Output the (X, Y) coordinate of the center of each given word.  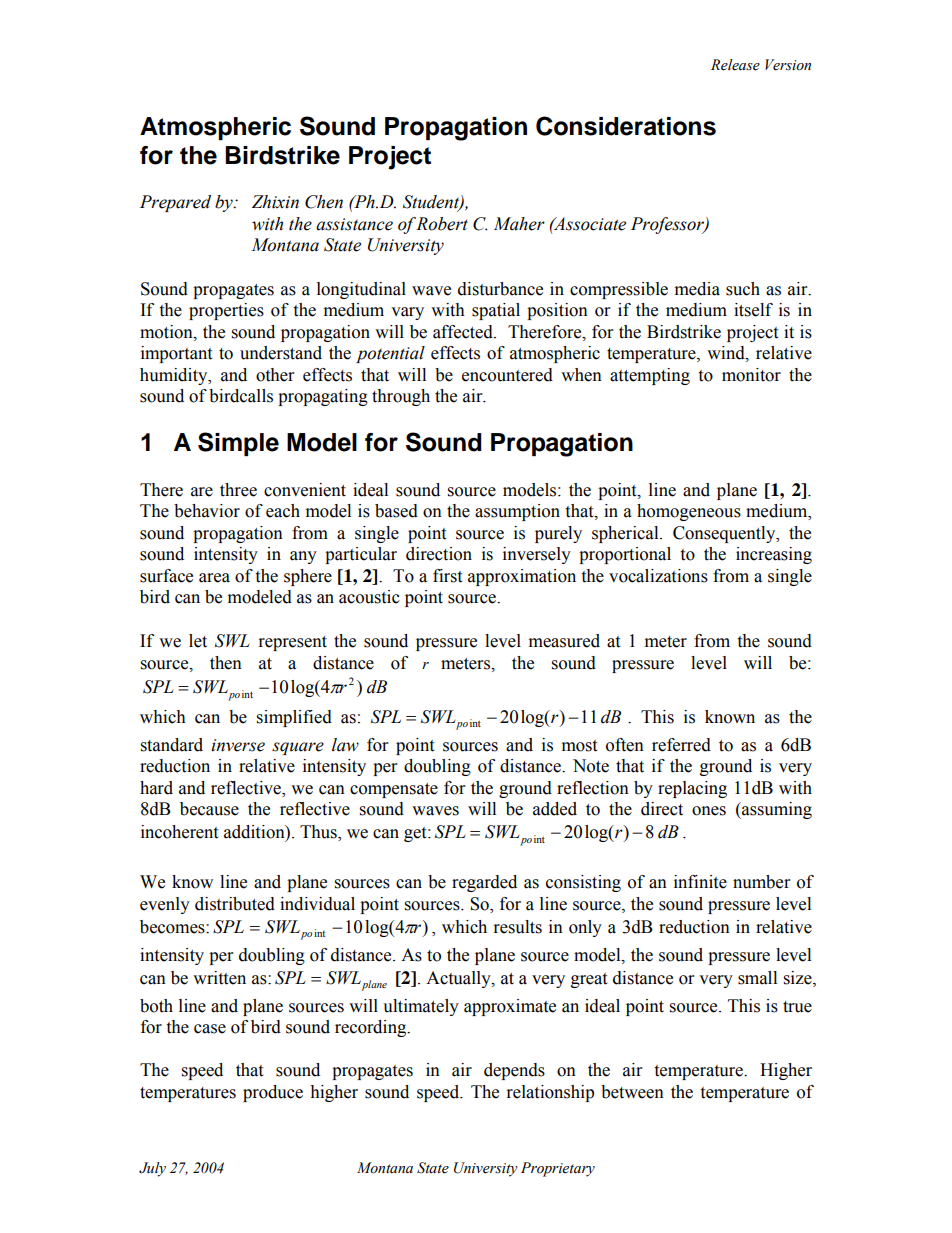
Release (735, 65)
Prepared (175, 203)
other (275, 375)
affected (464, 332)
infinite (700, 882)
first (447, 576)
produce (273, 1093)
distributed (235, 904)
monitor (751, 375)
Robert (442, 224)
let (198, 641)
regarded (484, 883)
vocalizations (658, 576)
